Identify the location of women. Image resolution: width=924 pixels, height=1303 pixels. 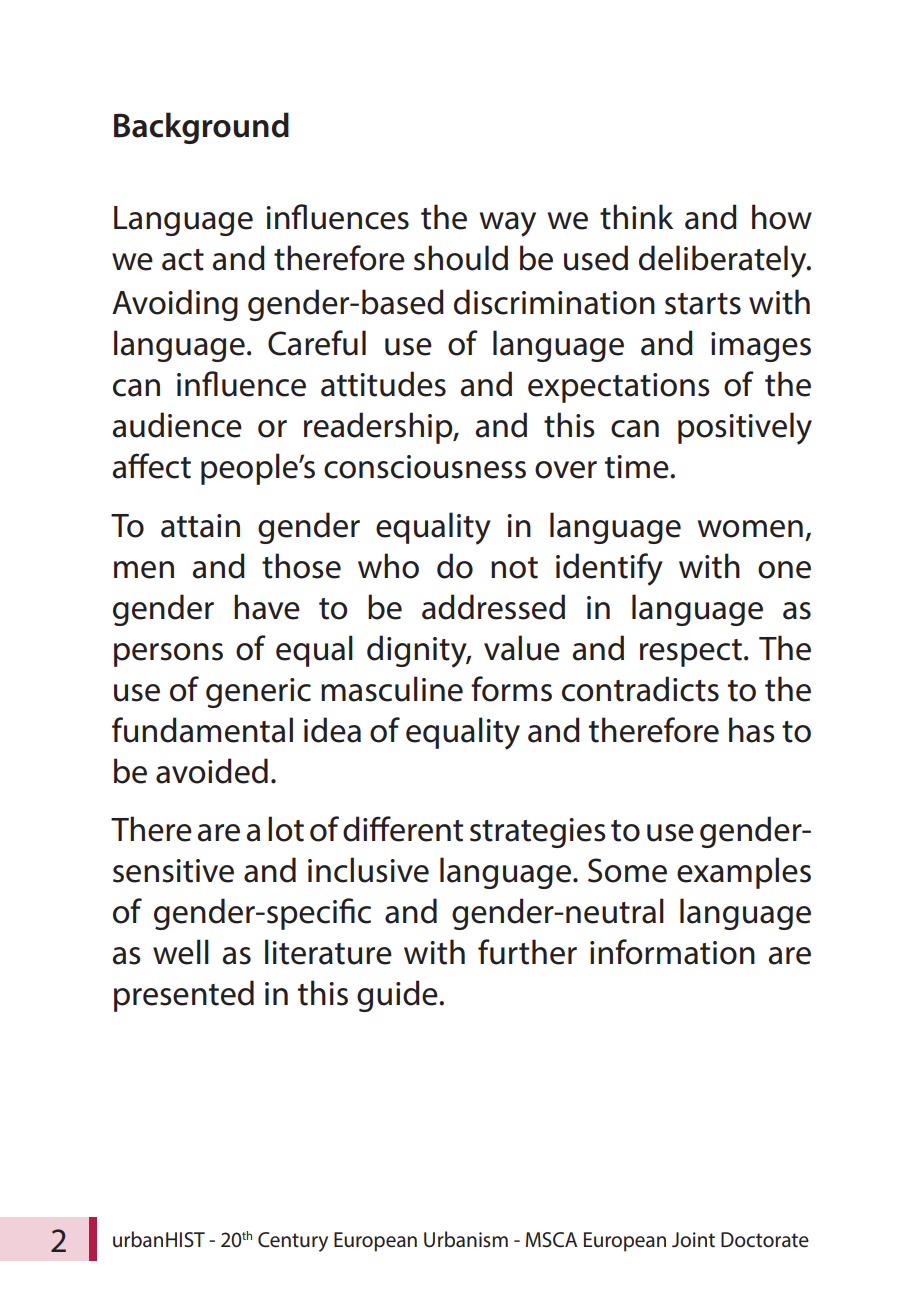
(750, 529).
